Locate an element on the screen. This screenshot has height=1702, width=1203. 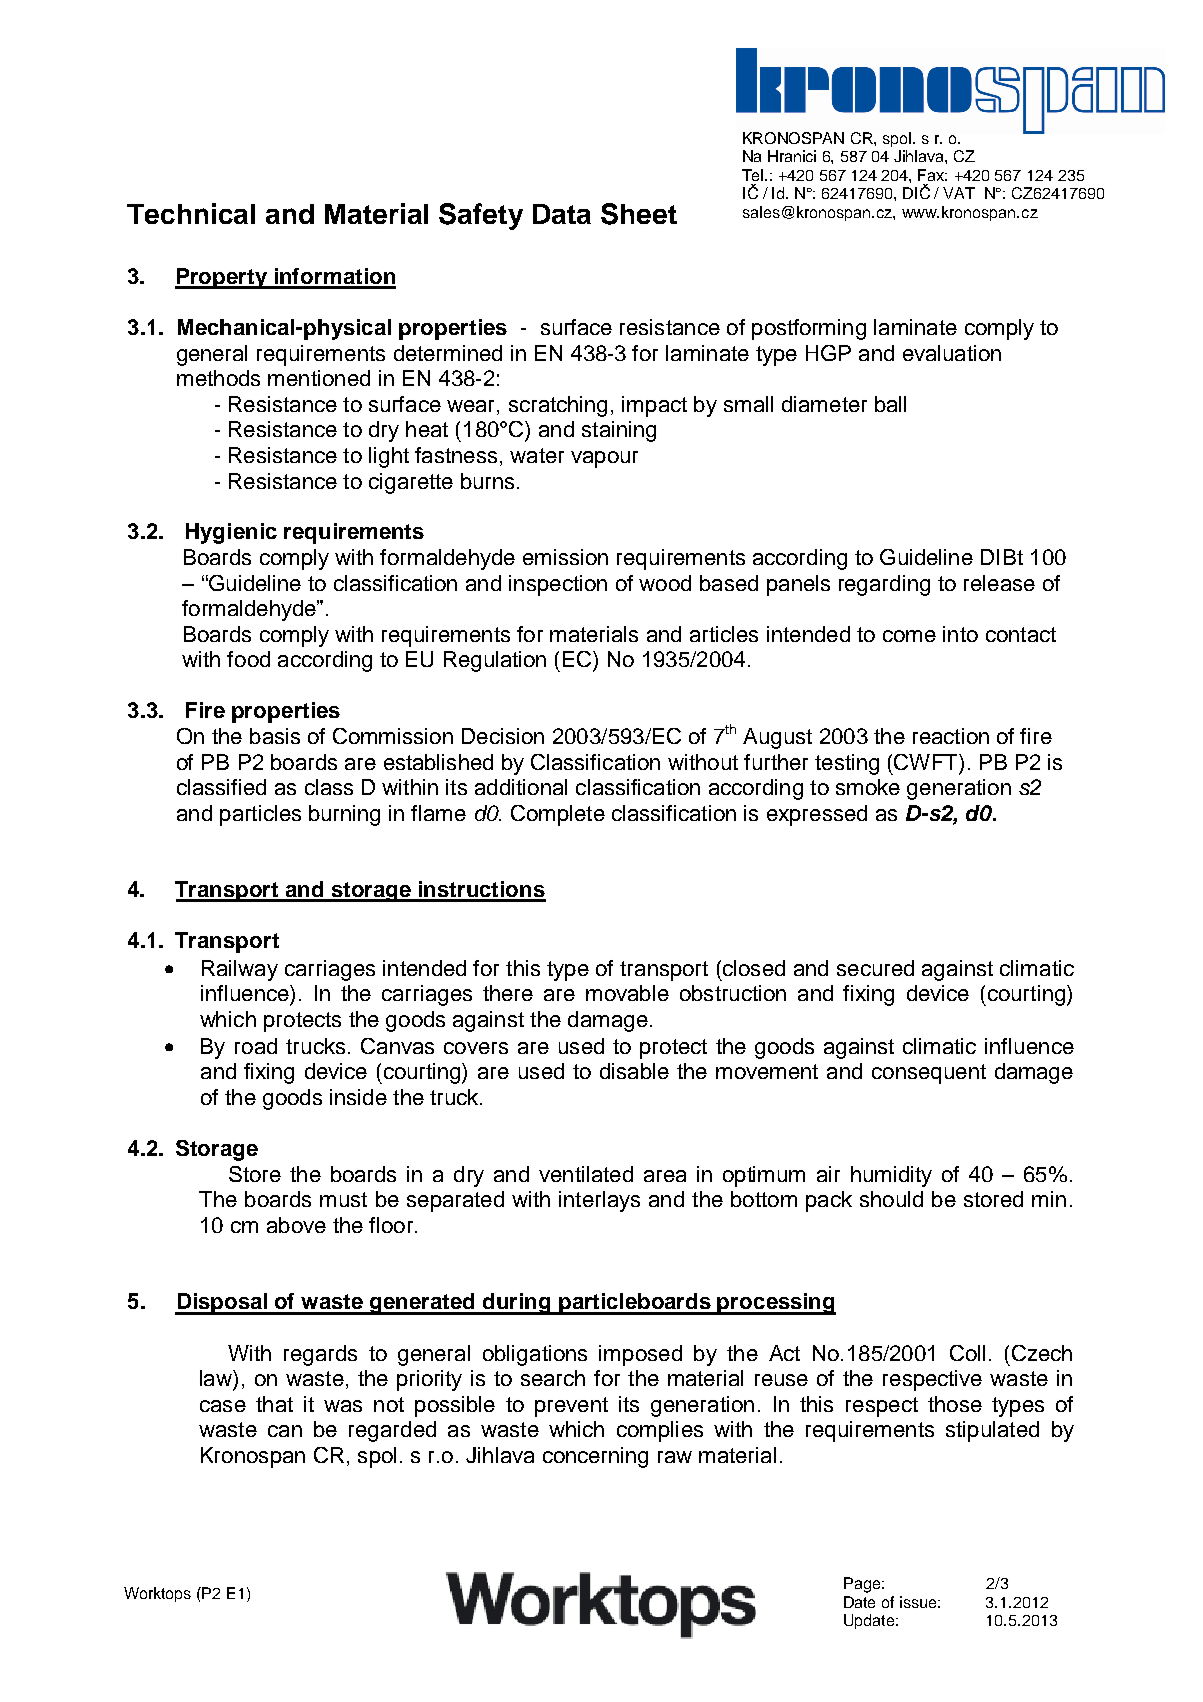
Railway is located at coordinates (240, 970).
